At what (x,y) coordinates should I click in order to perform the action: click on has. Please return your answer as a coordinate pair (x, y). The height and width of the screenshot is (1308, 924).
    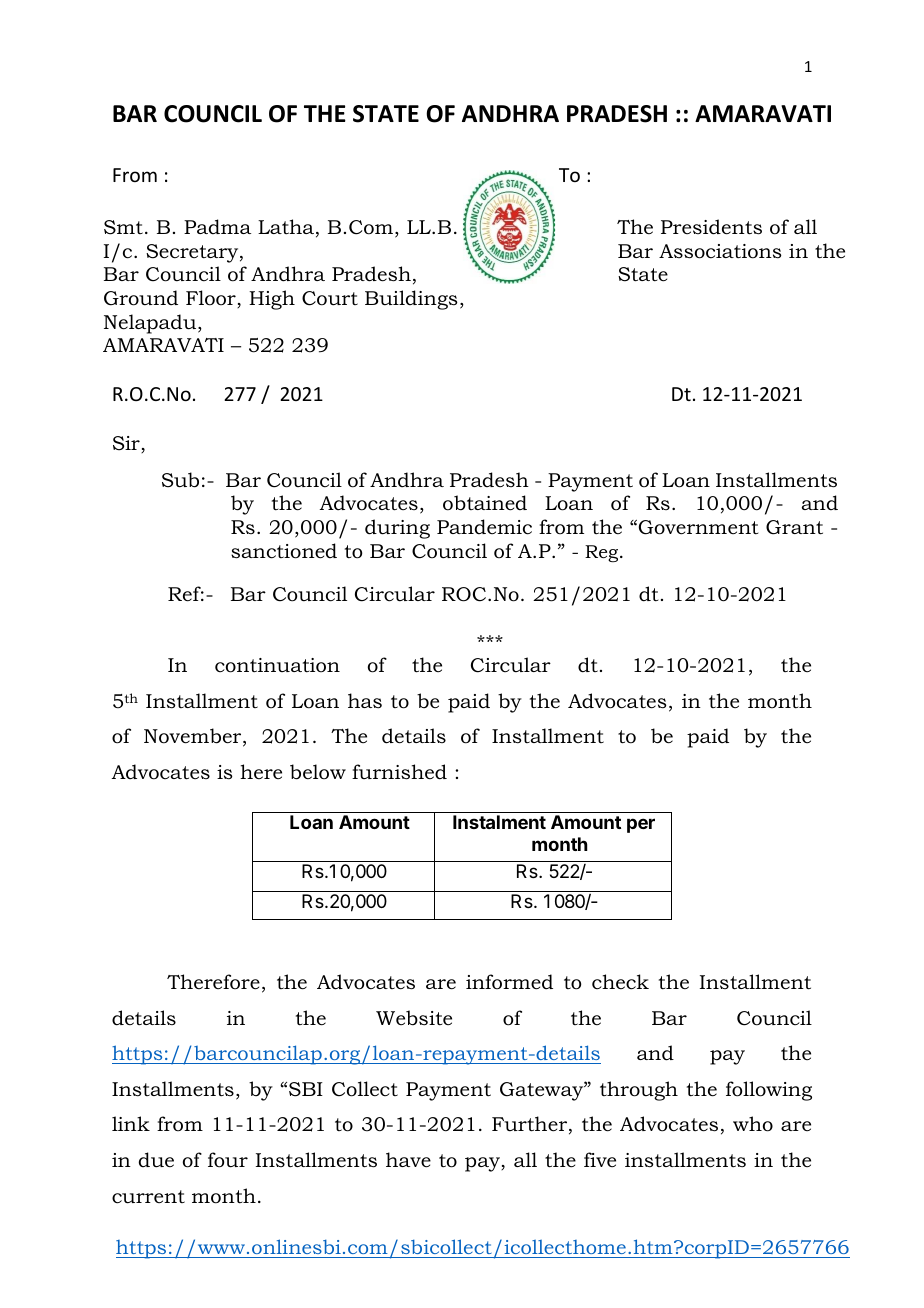
    Looking at the image, I should click on (365, 701).
